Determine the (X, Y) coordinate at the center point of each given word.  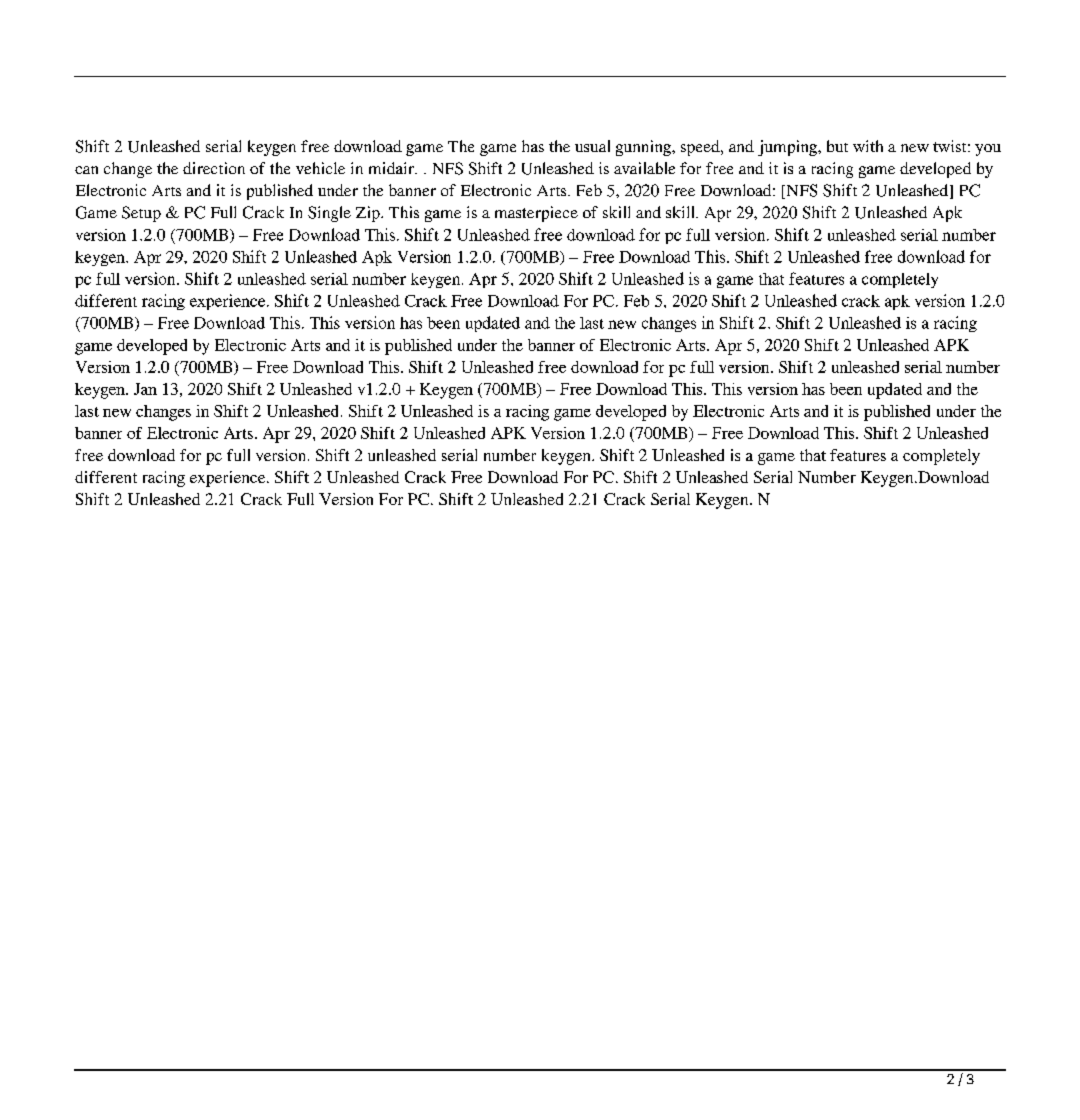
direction (214, 168)
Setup (141, 214)
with (868, 146)
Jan (145, 389)
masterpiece (536, 214)
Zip (369, 214)
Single (329, 214)
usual (592, 146)
